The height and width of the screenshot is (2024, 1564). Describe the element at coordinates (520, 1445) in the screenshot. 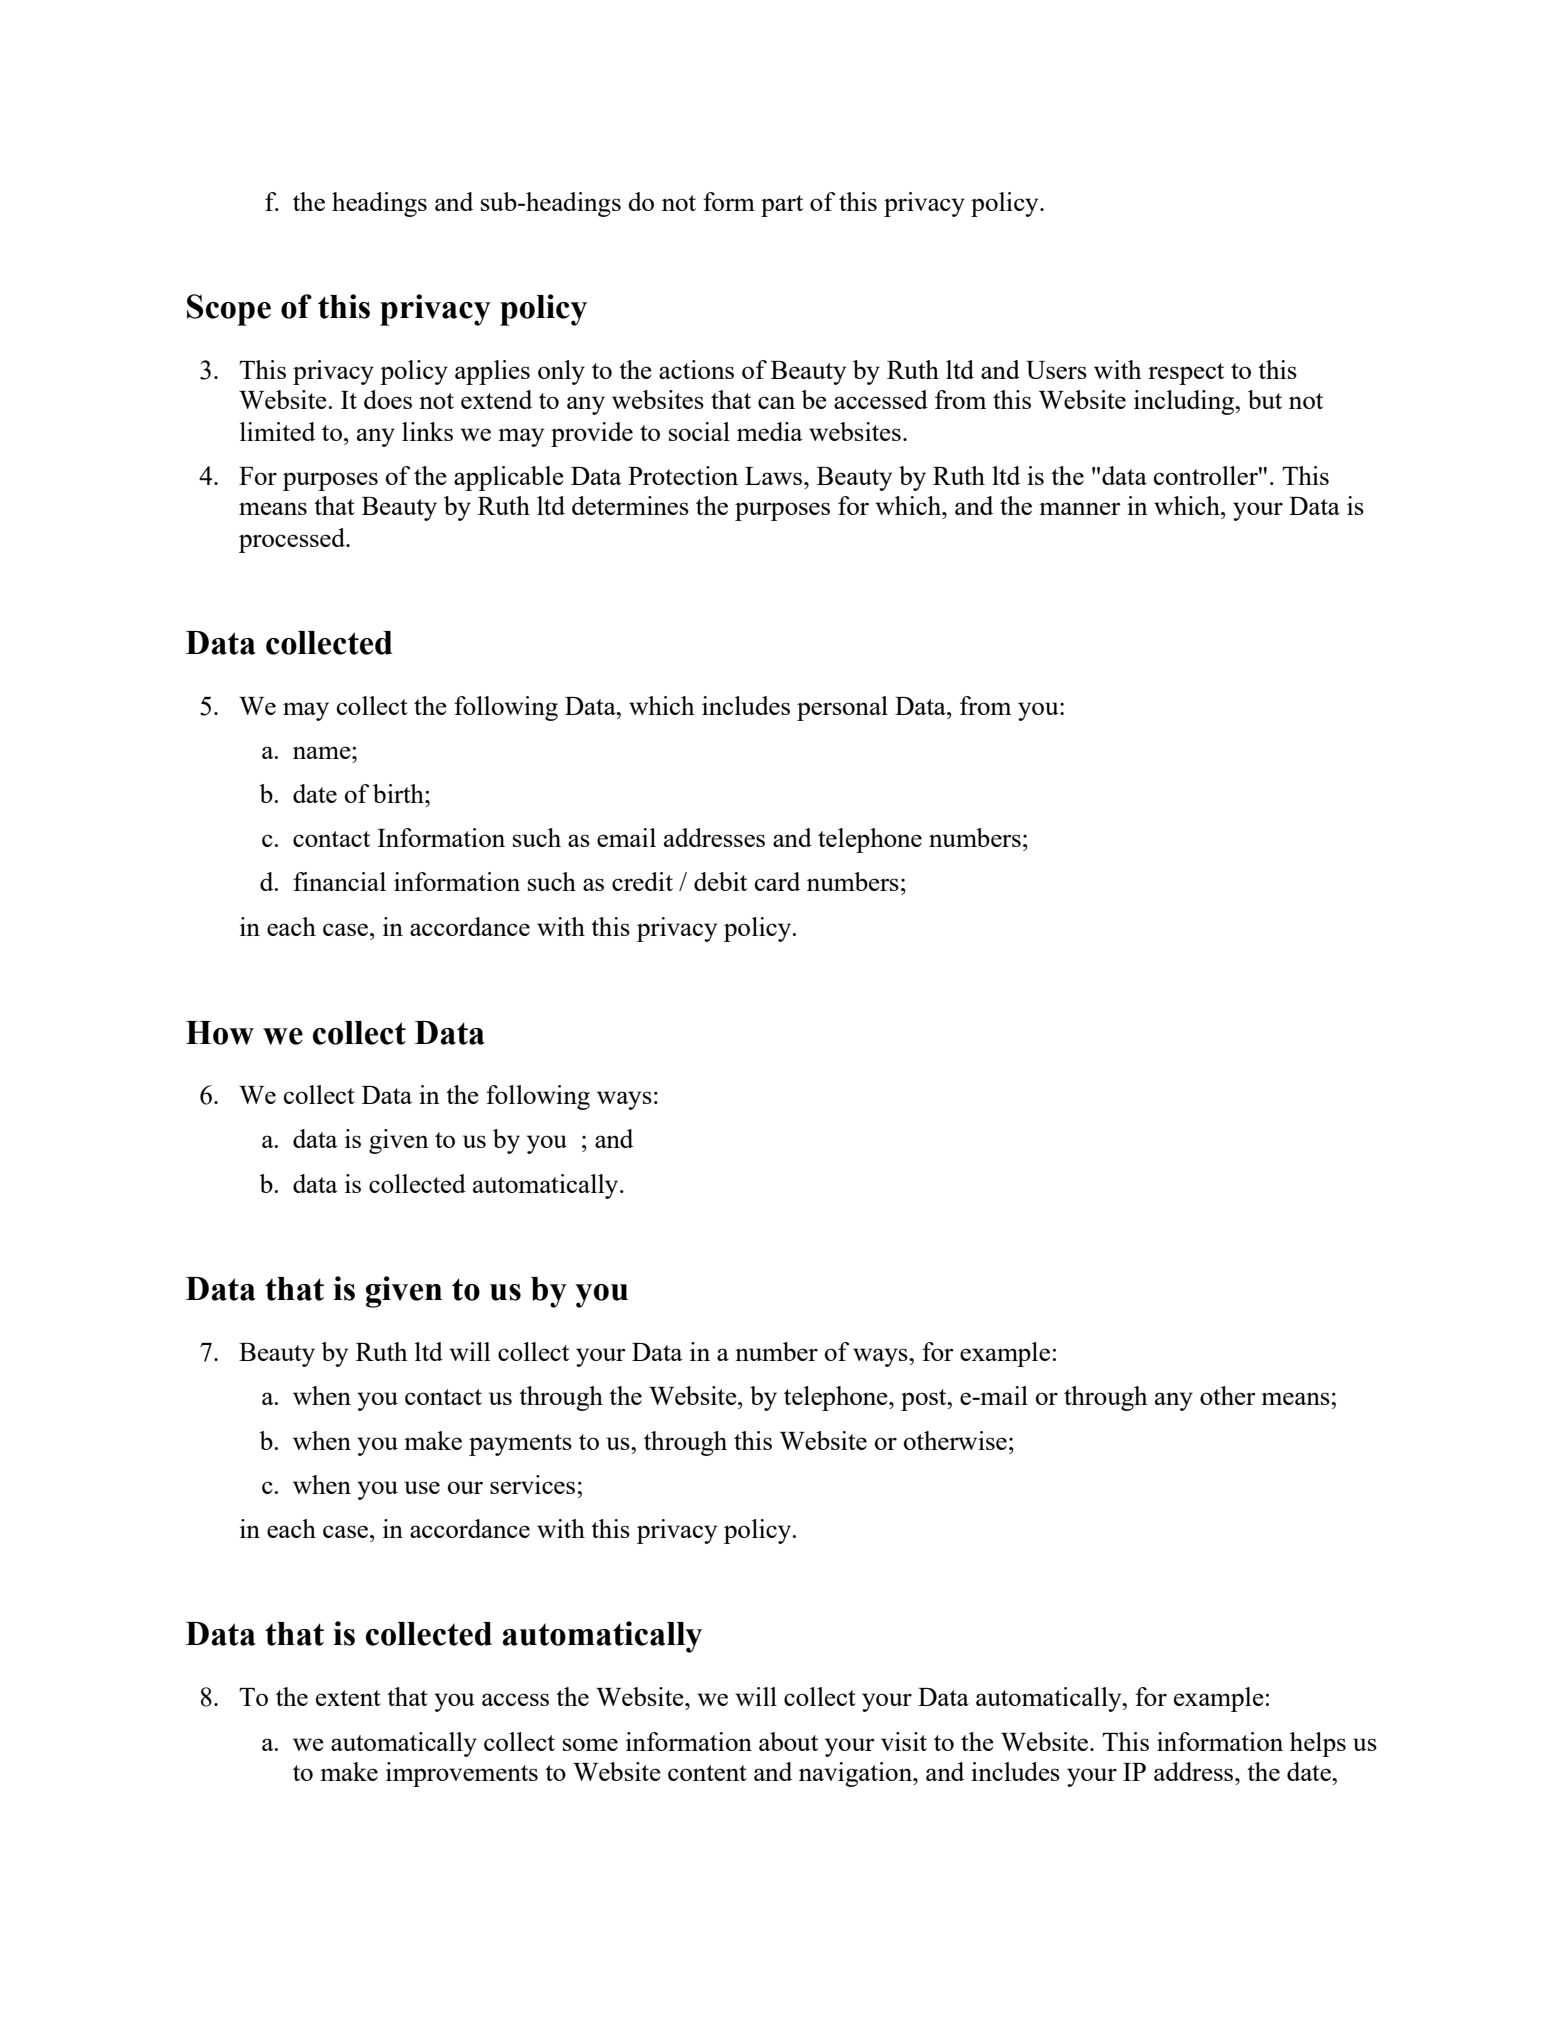

I see `payments` at that location.
